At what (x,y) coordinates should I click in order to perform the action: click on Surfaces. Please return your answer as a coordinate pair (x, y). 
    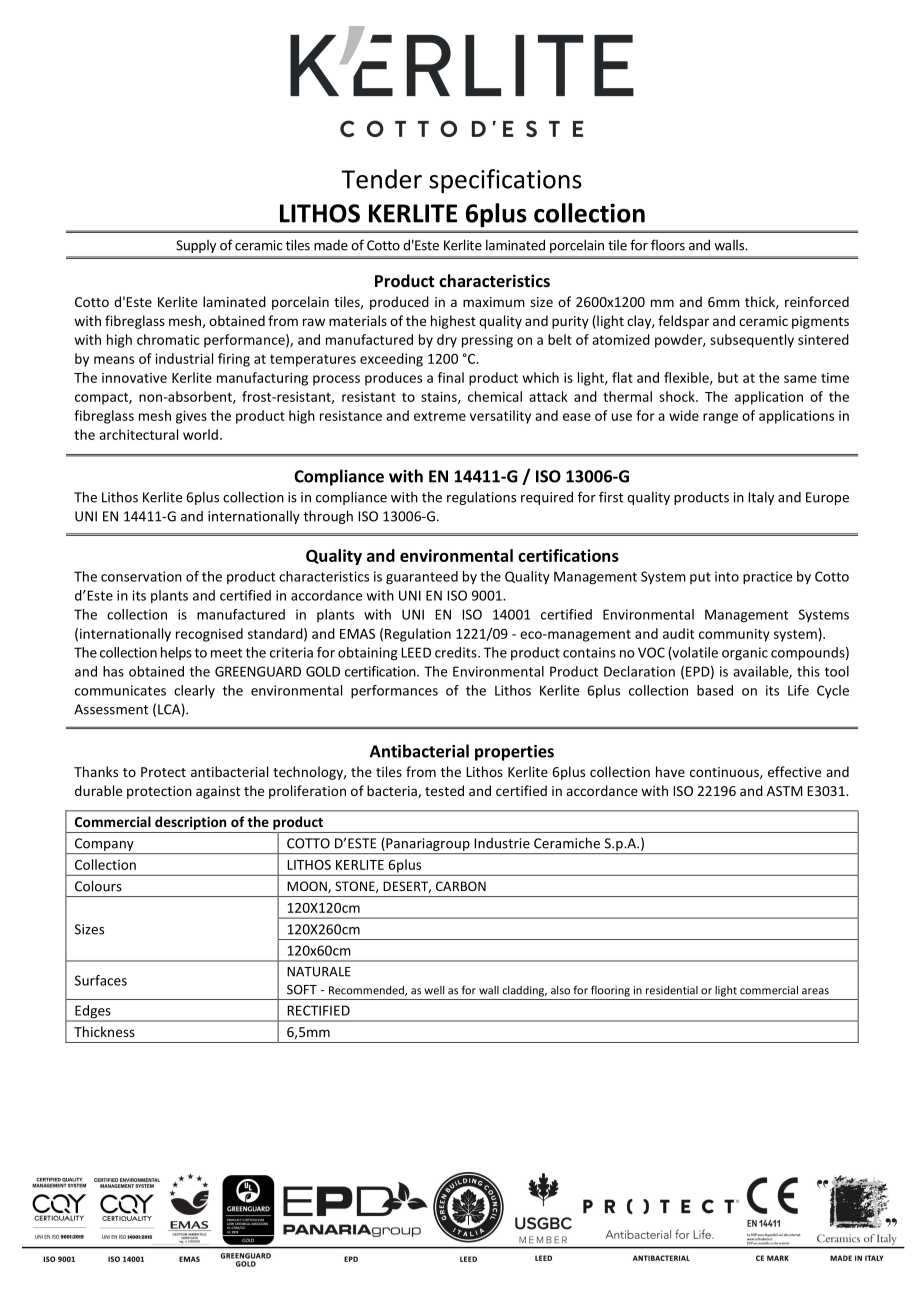
    Looking at the image, I should click on (101, 980).
